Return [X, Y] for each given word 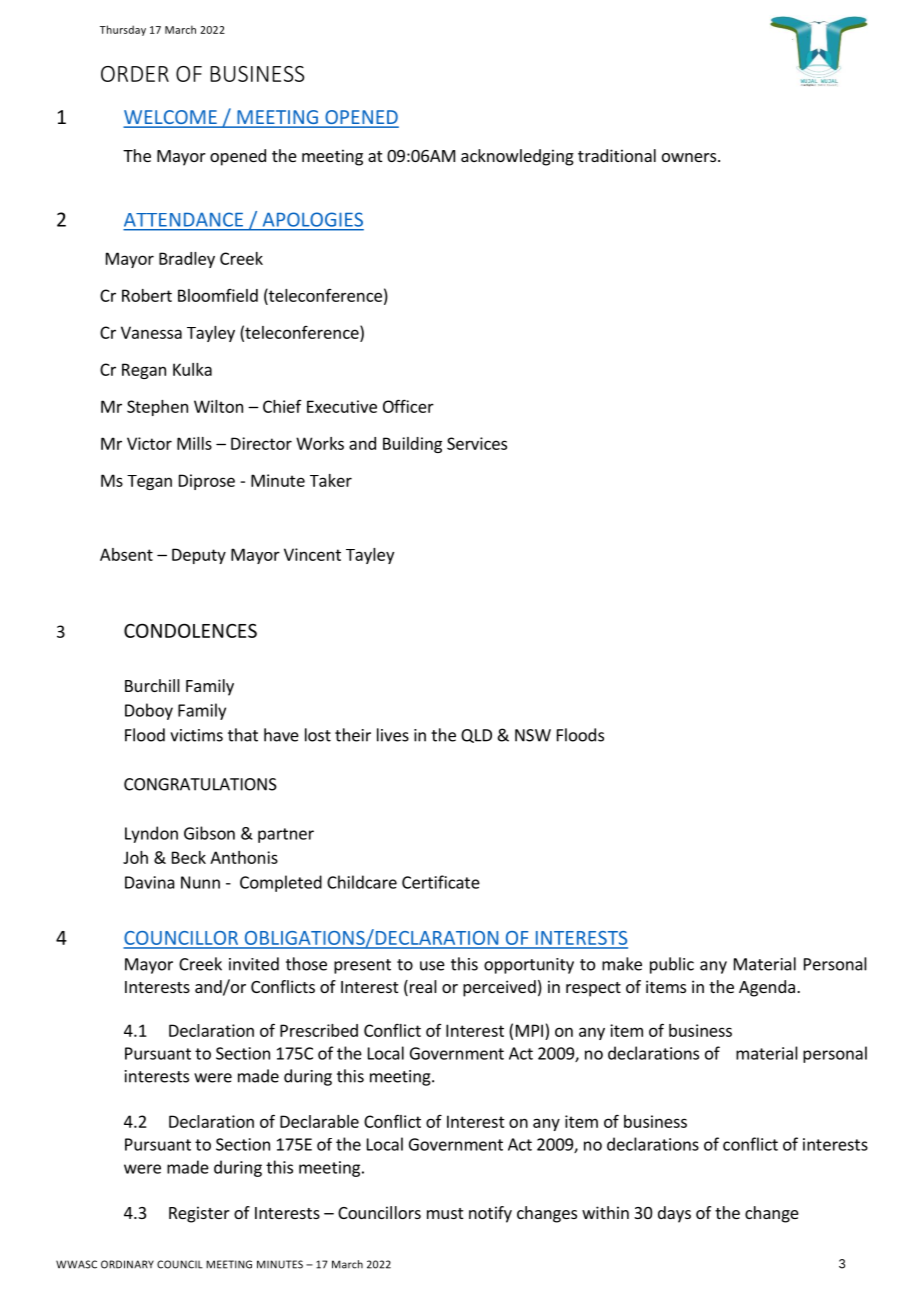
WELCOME [171, 118]
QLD [476, 736]
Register [199, 1214]
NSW [533, 735]
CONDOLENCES [190, 630]
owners [690, 157]
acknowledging [517, 157]
